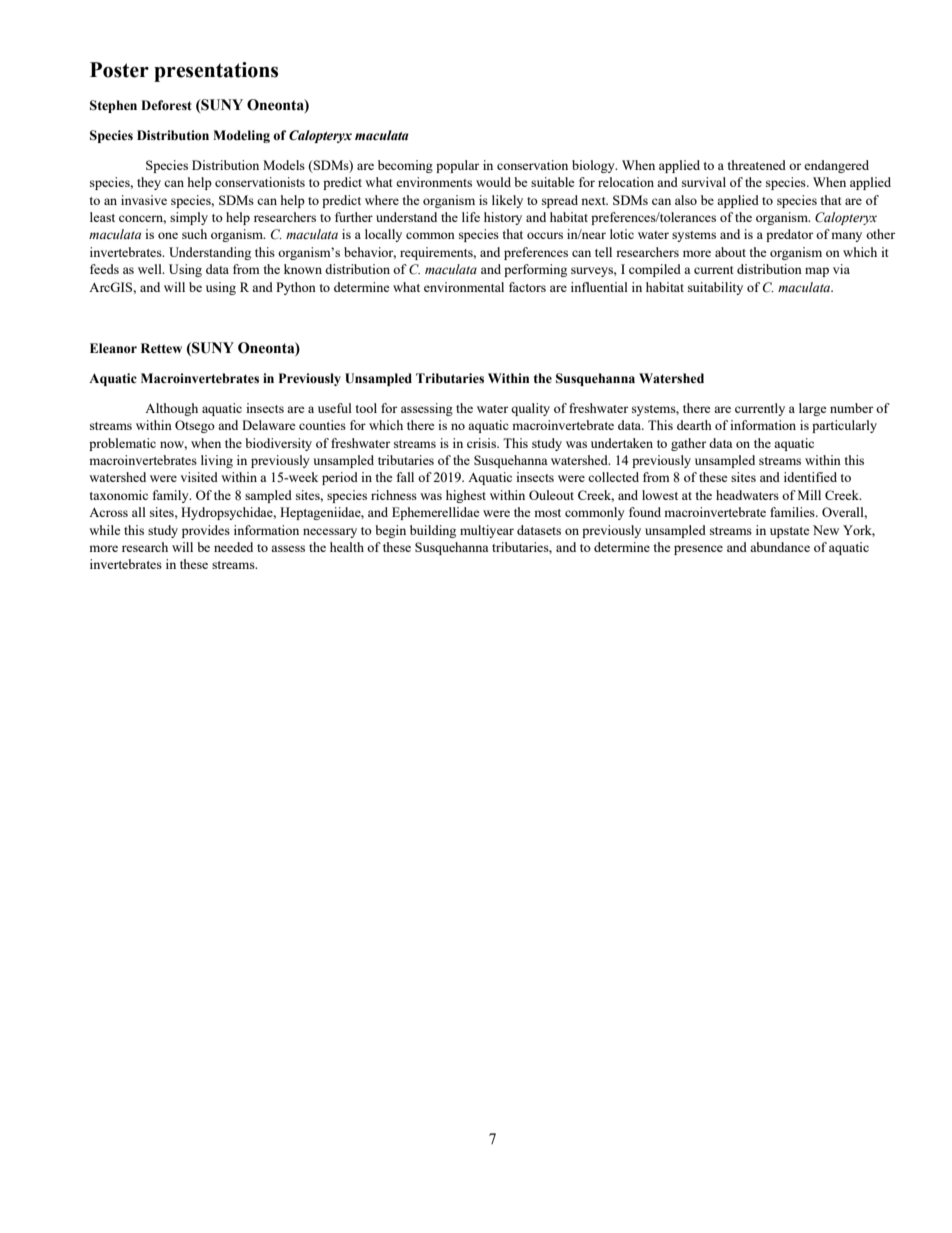 The width and height of the screenshot is (952, 1233). Describe the element at coordinates (756, 165) in the screenshot. I see `threatened` at that location.
